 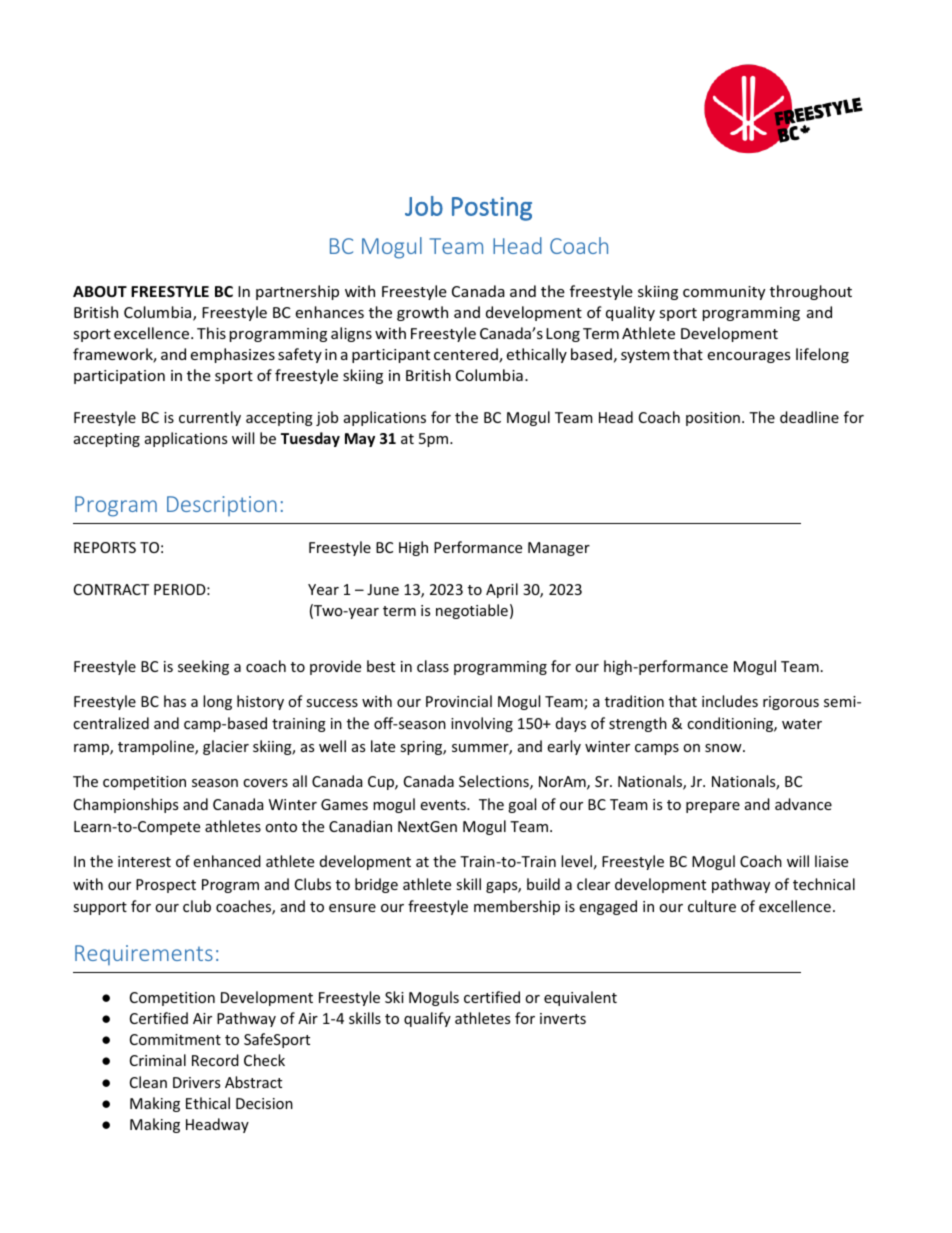 I want to click on qualify, so click(x=427, y=1019).
